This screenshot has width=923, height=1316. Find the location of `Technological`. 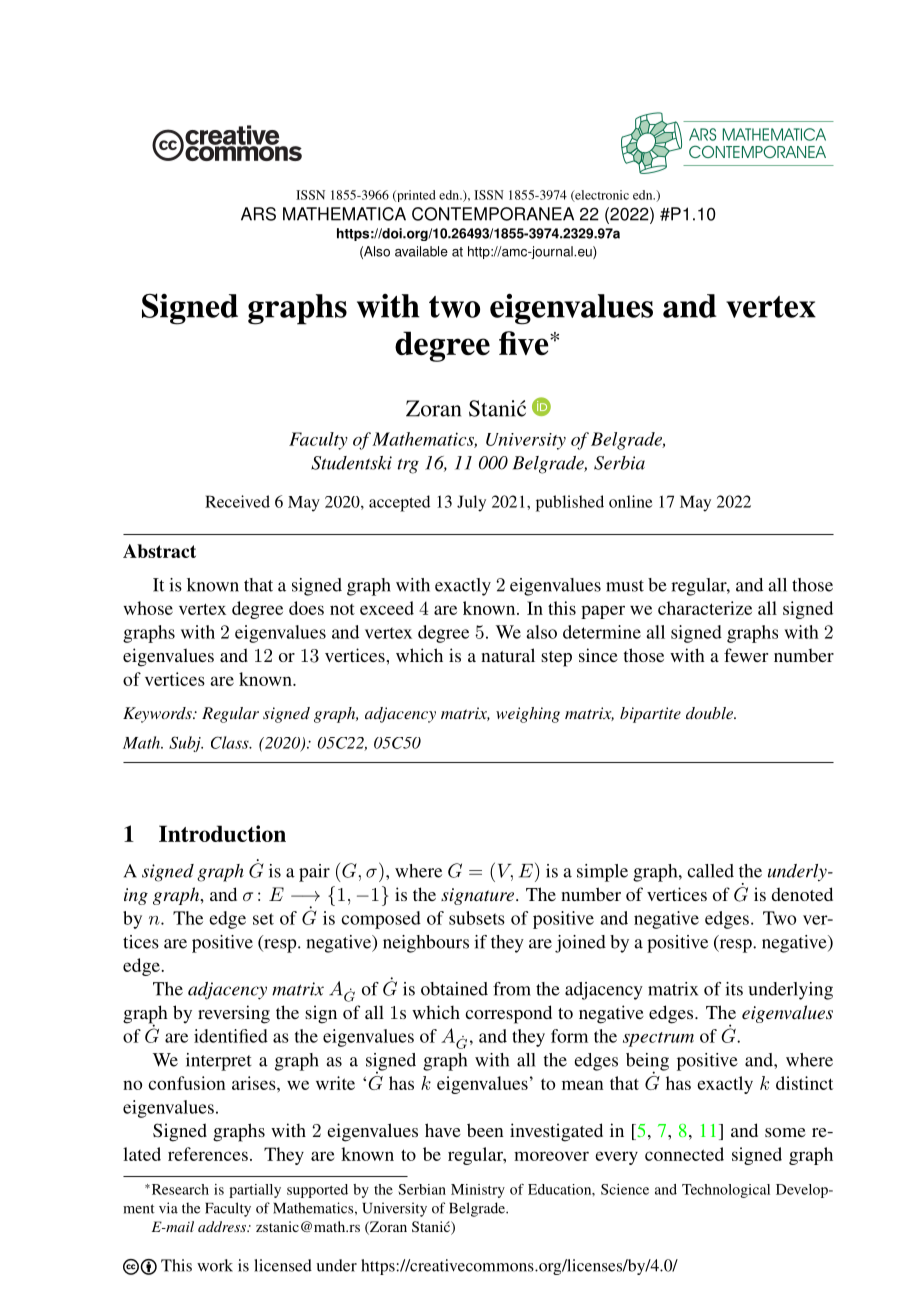

Technological is located at coordinates (726, 1191).
